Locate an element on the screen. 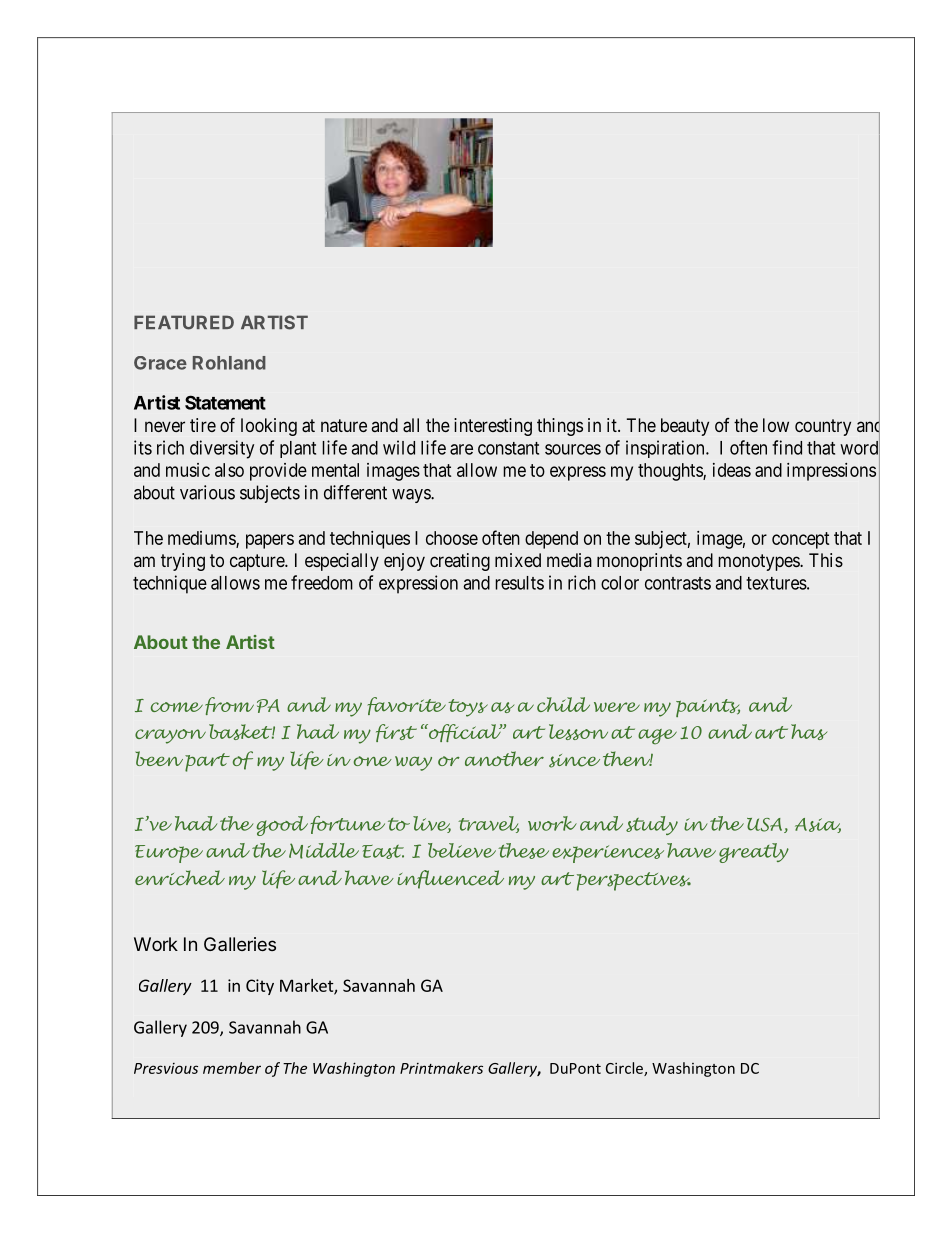  interesting is located at coordinates (493, 427).
